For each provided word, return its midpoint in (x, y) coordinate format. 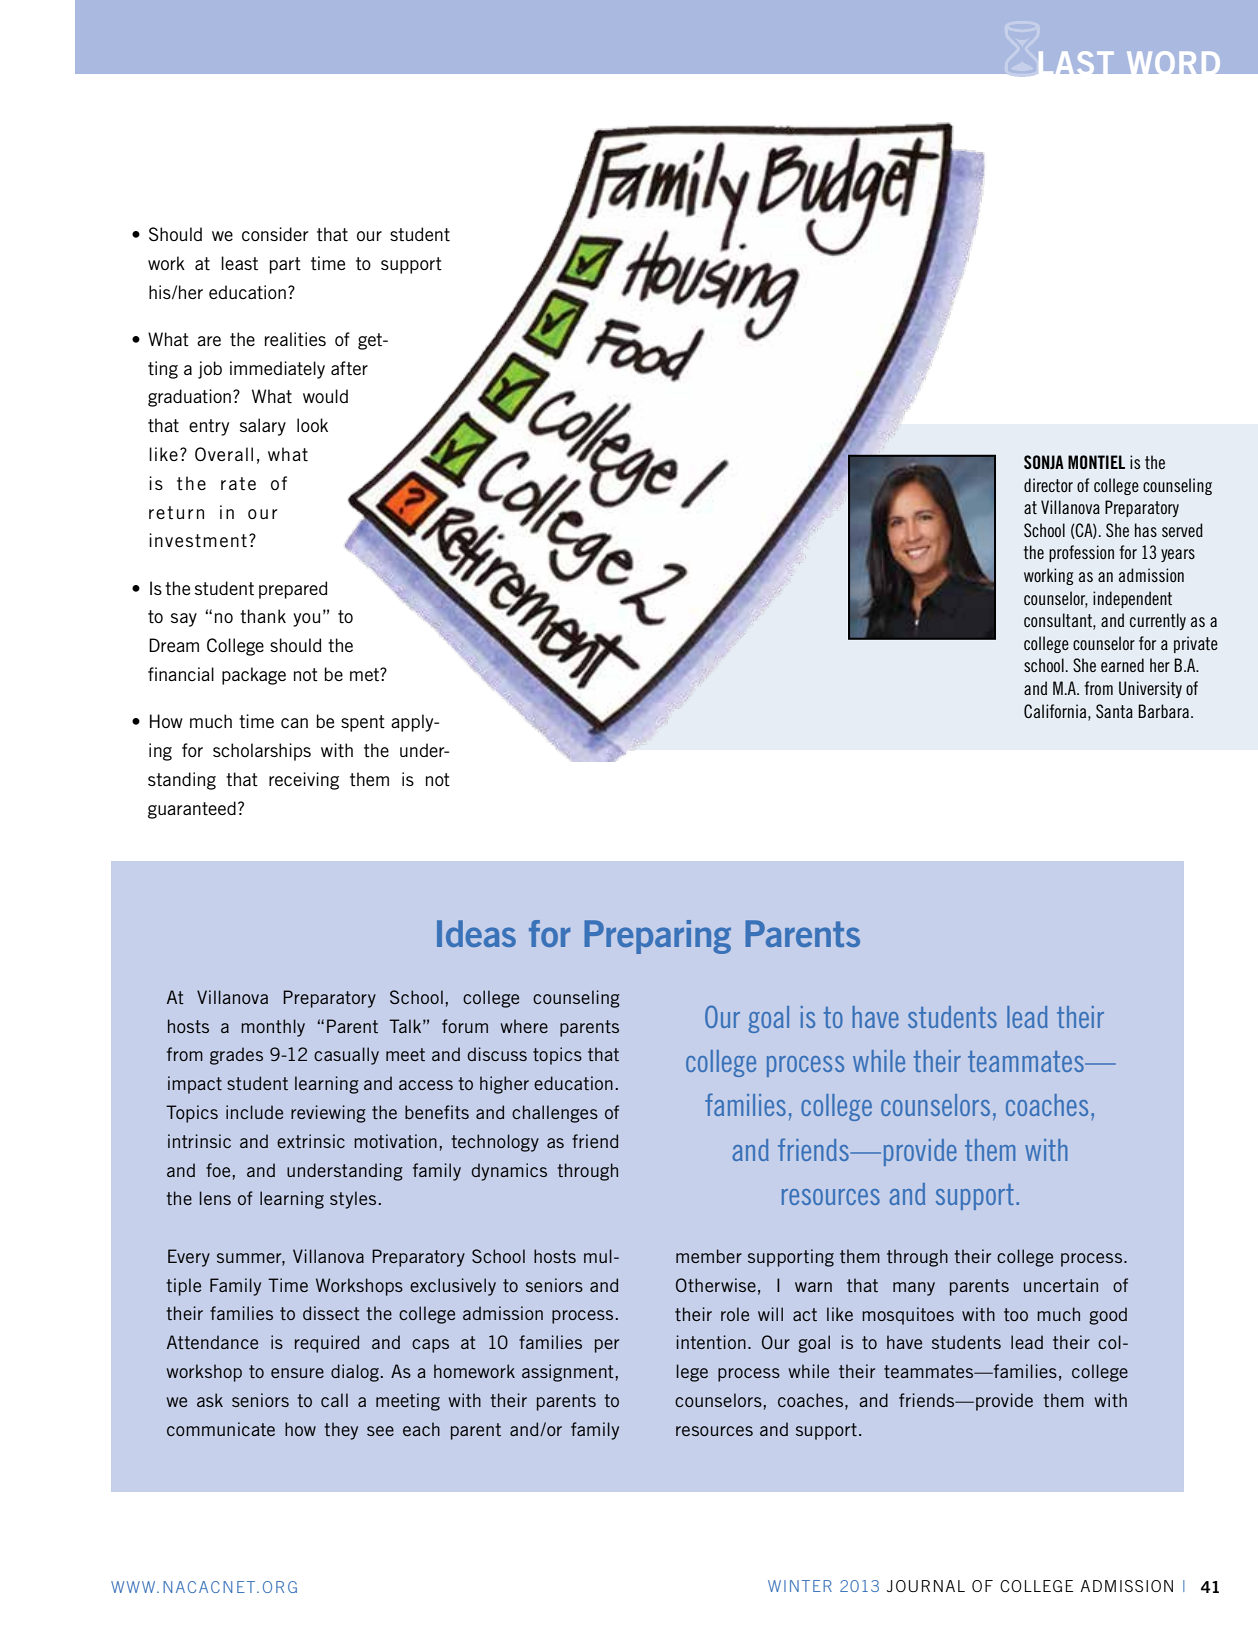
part (285, 265)
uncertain (1061, 1285)
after (349, 368)
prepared (293, 590)
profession (1081, 553)
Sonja (1044, 462)
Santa (1114, 711)
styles (353, 1200)
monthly (273, 1028)
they (341, 1431)
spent (363, 723)
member (709, 1256)
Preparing (658, 937)
